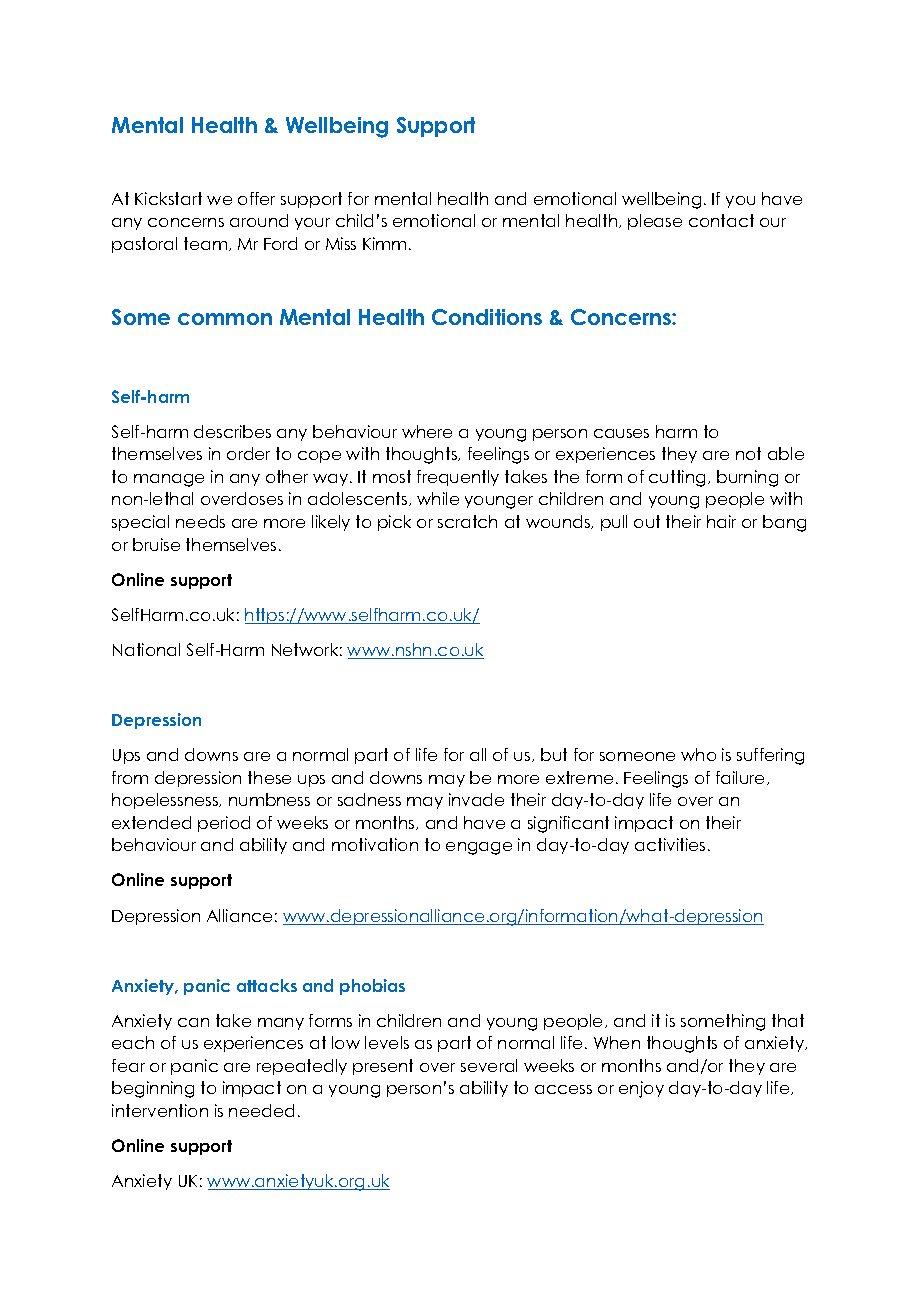 The image size is (924, 1308). I want to click on team, so click(207, 244).
